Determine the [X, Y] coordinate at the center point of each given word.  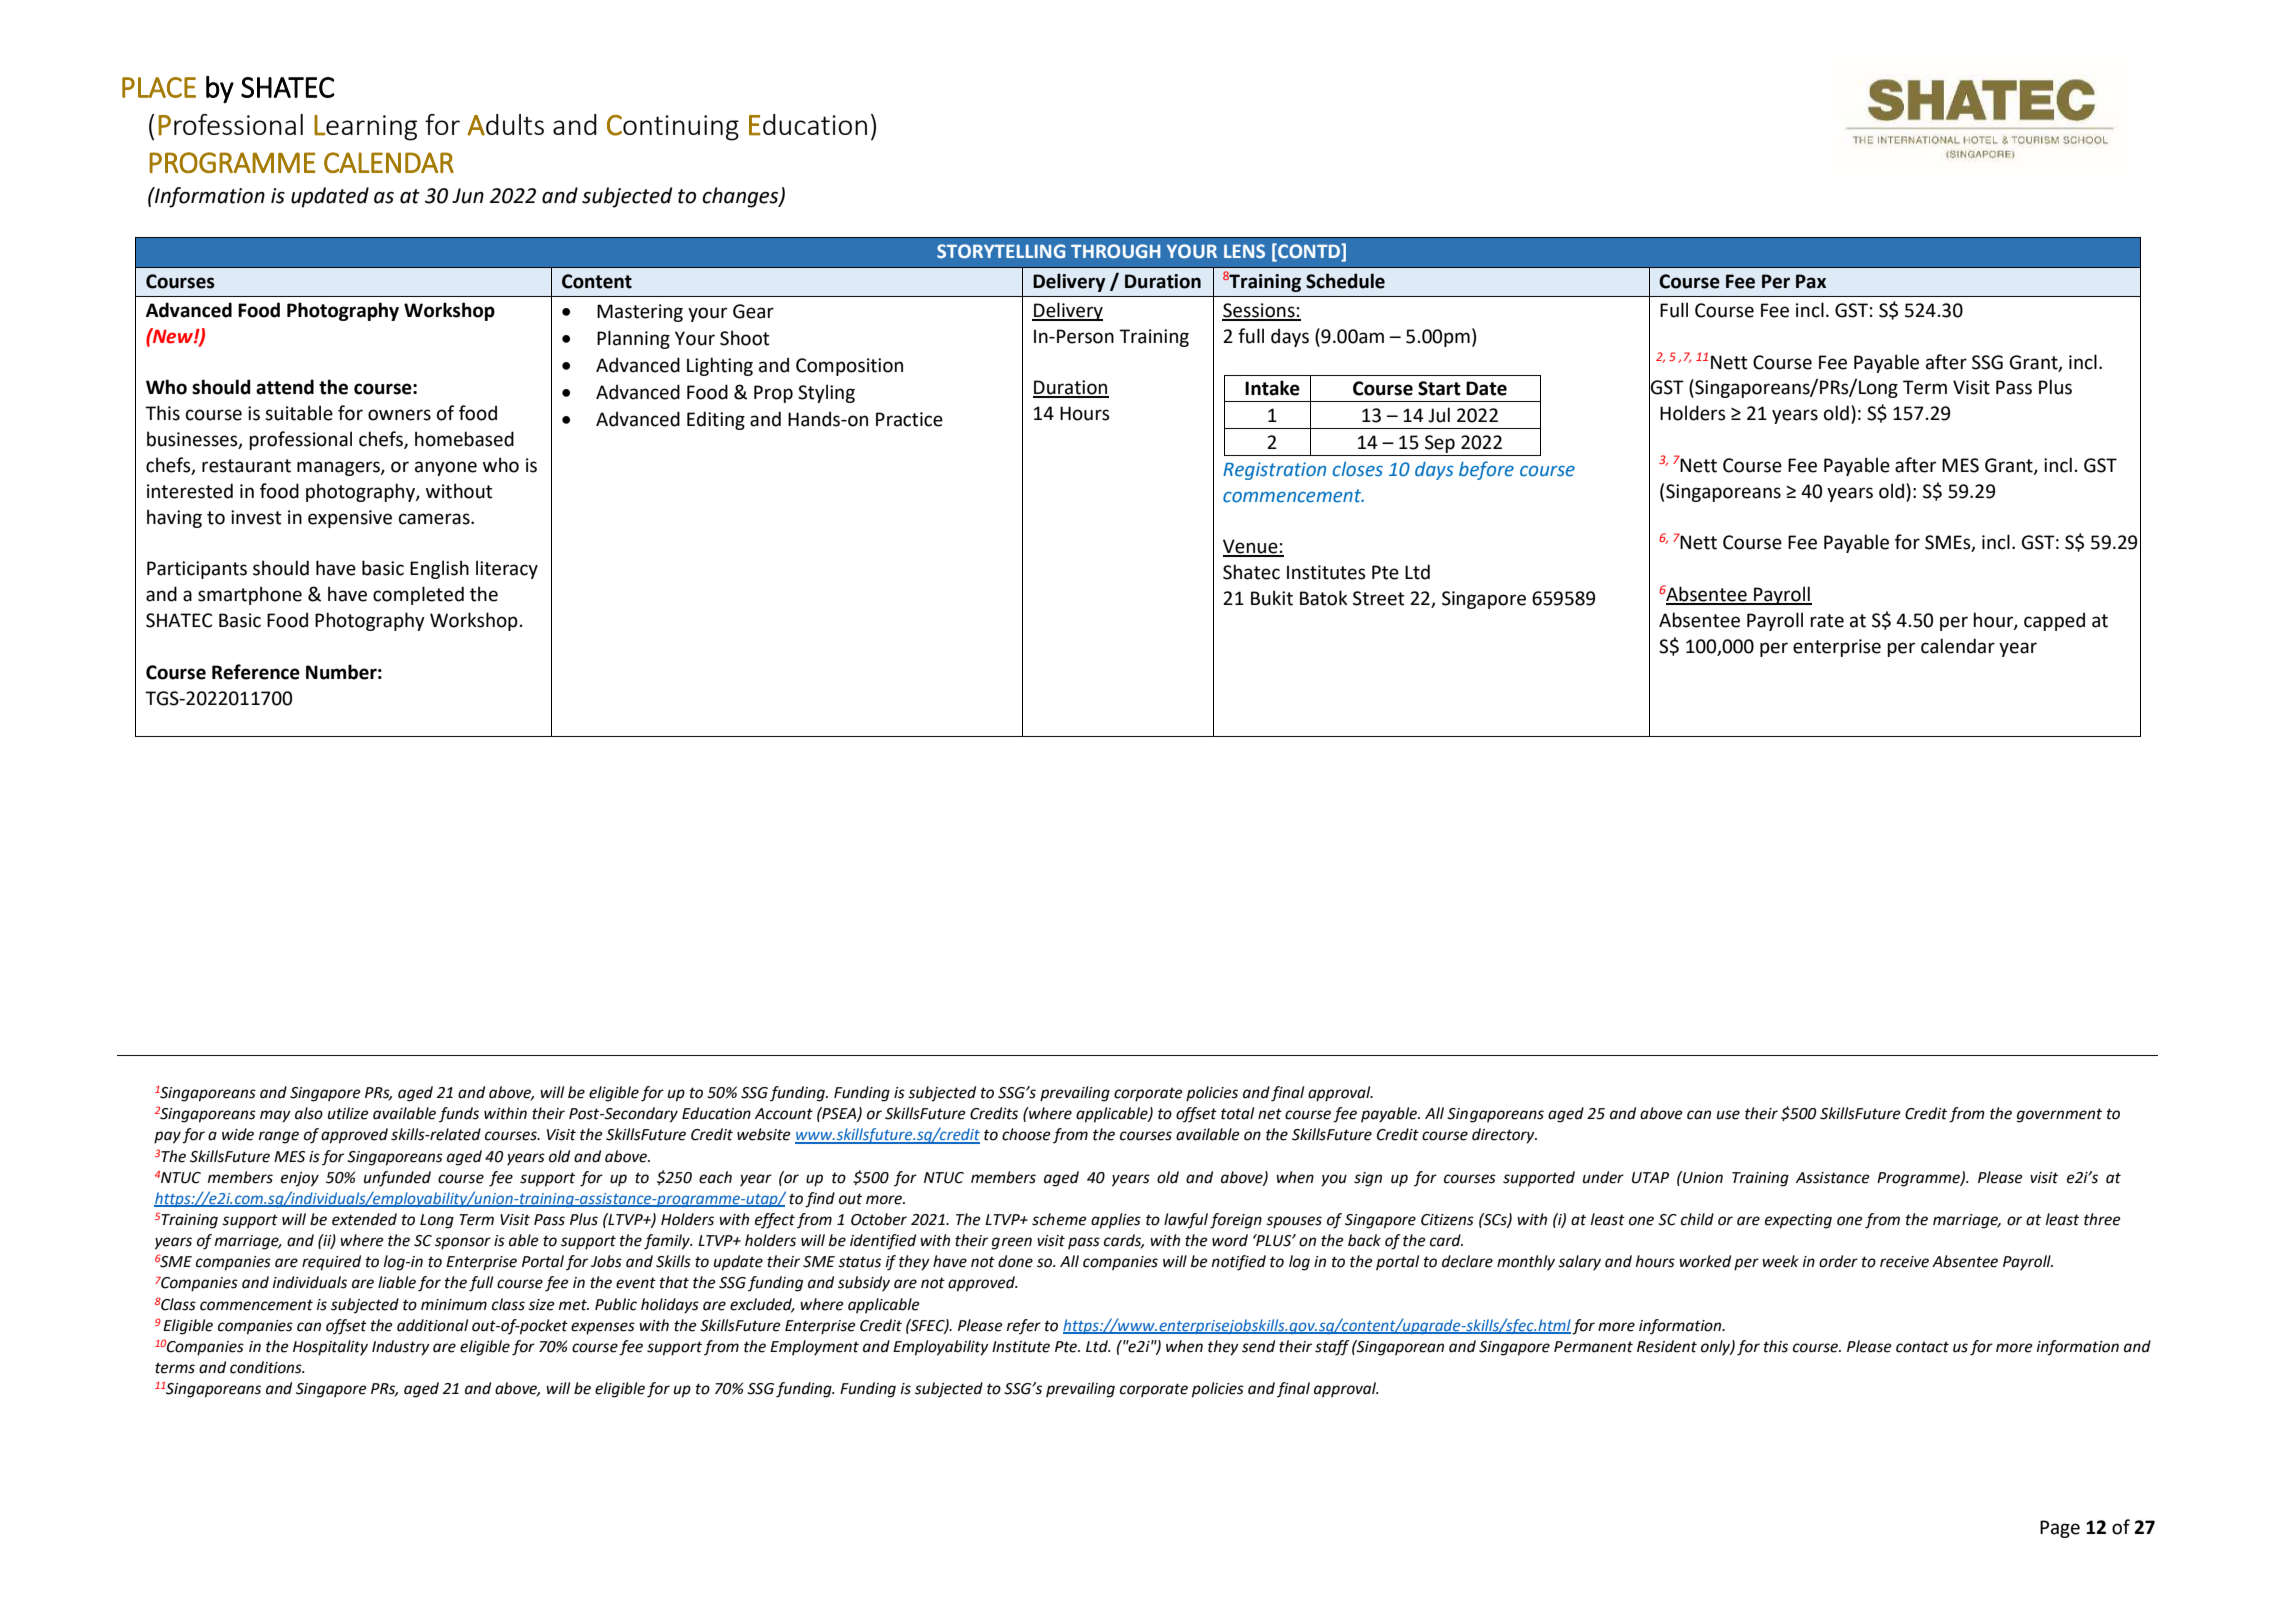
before [1486, 470]
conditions [267, 1367]
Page [2060, 1529]
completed [418, 595]
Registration [1274, 471]
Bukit [1272, 598]
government [2059, 1115]
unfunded [397, 1179]
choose [1026, 1134]
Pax [1811, 281]
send [1258, 1346]
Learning [365, 128]
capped [2054, 621]
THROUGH [1115, 251]
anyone [446, 468]
